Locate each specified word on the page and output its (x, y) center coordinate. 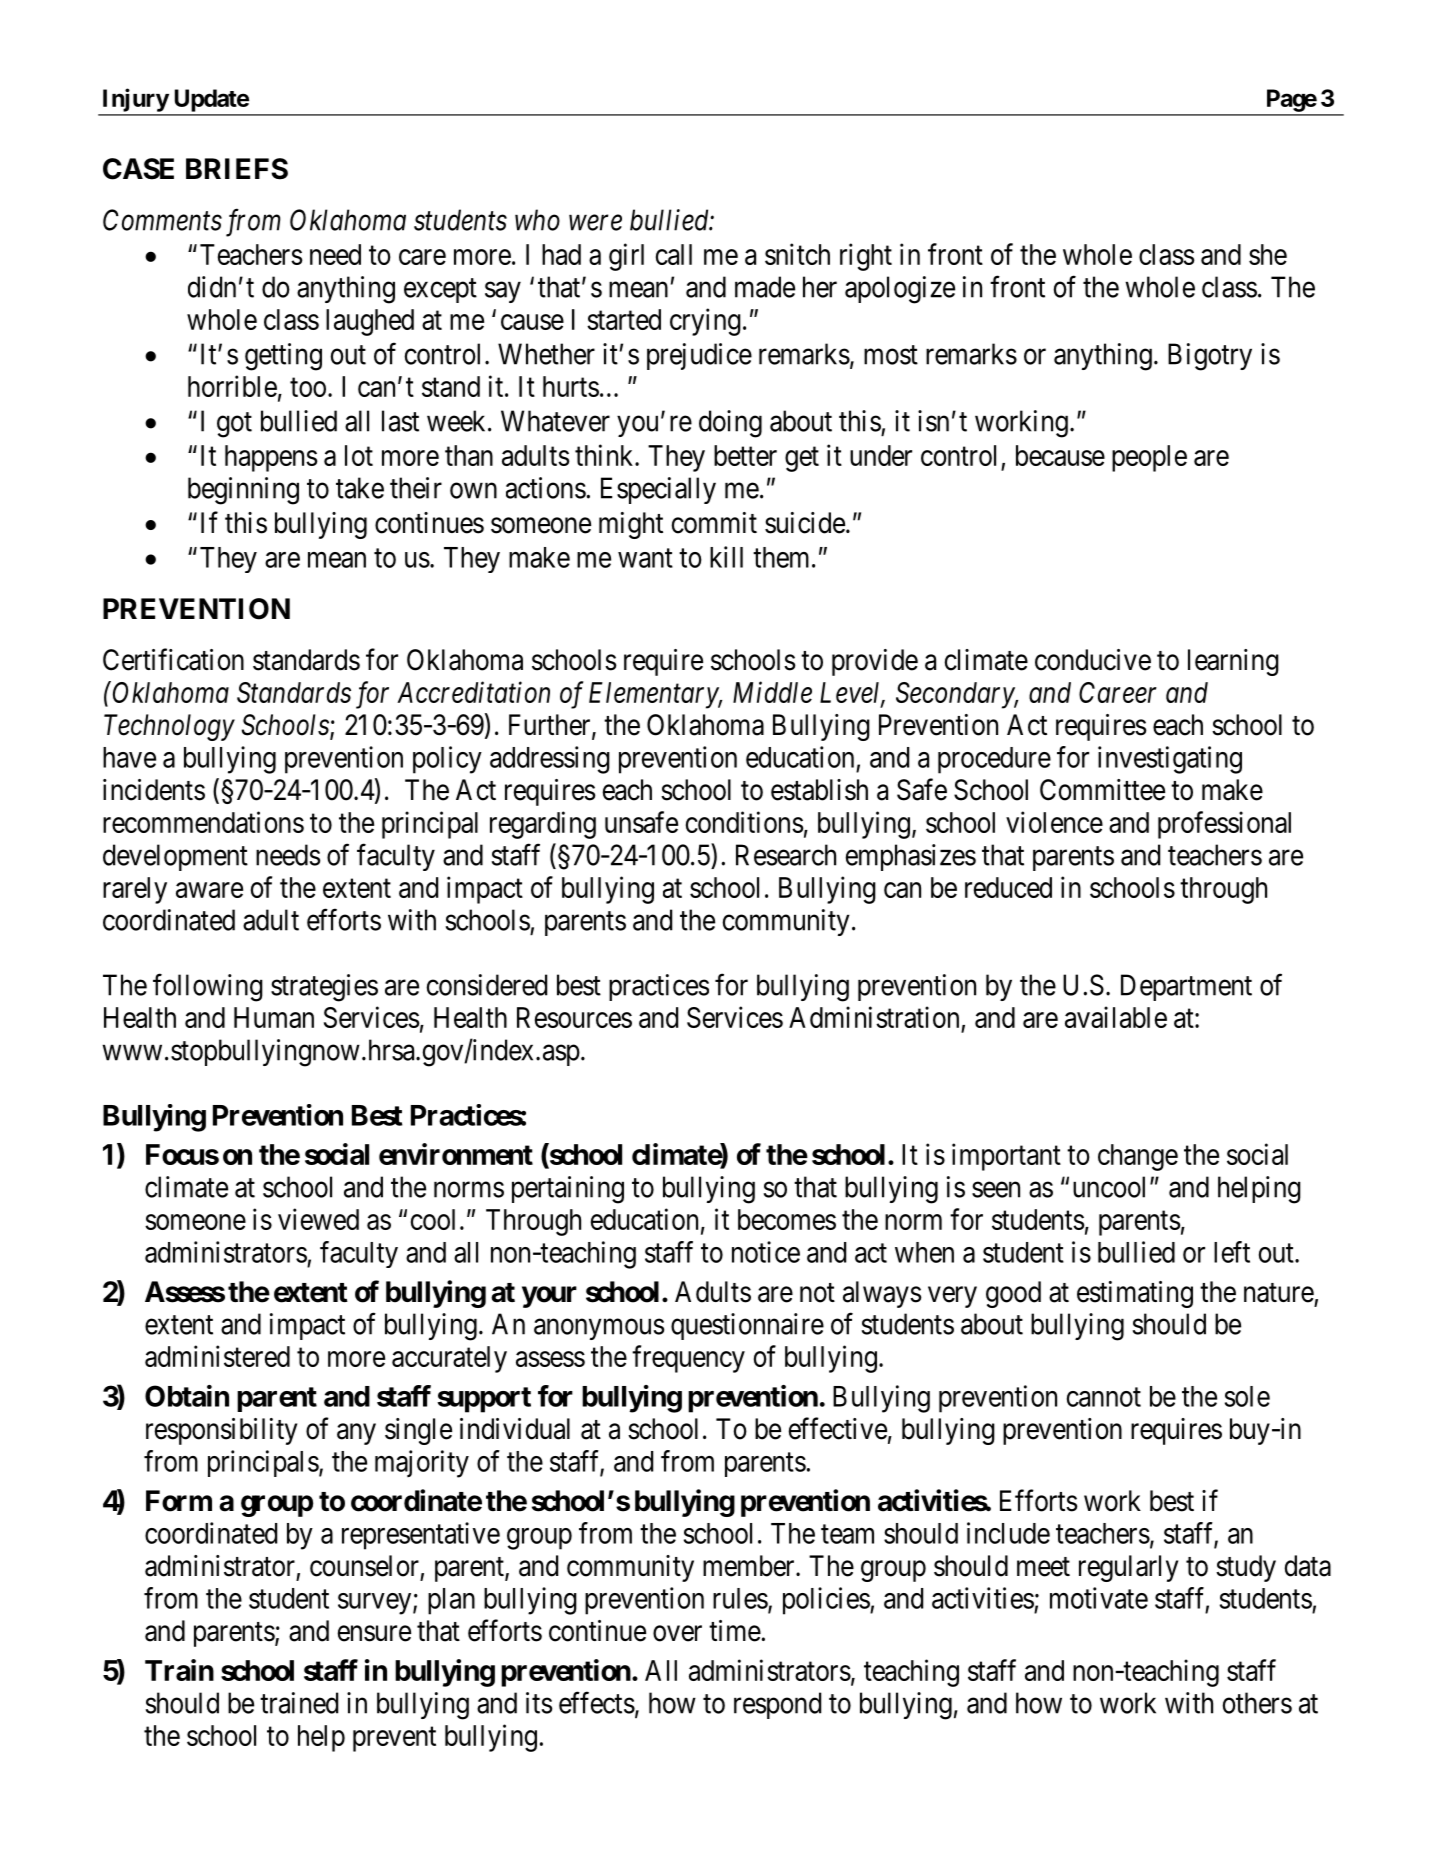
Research (786, 855)
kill (726, 557)
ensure (374, 1634)
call (674, 254)
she (1268, 254)
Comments (162, 220)
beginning (243, 491)
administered (217, 1356)
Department (1186, 987)
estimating (1135, 1294)
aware (209, 890)
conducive (1093, 660)
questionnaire (747, 1326)
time (735, 1631)
